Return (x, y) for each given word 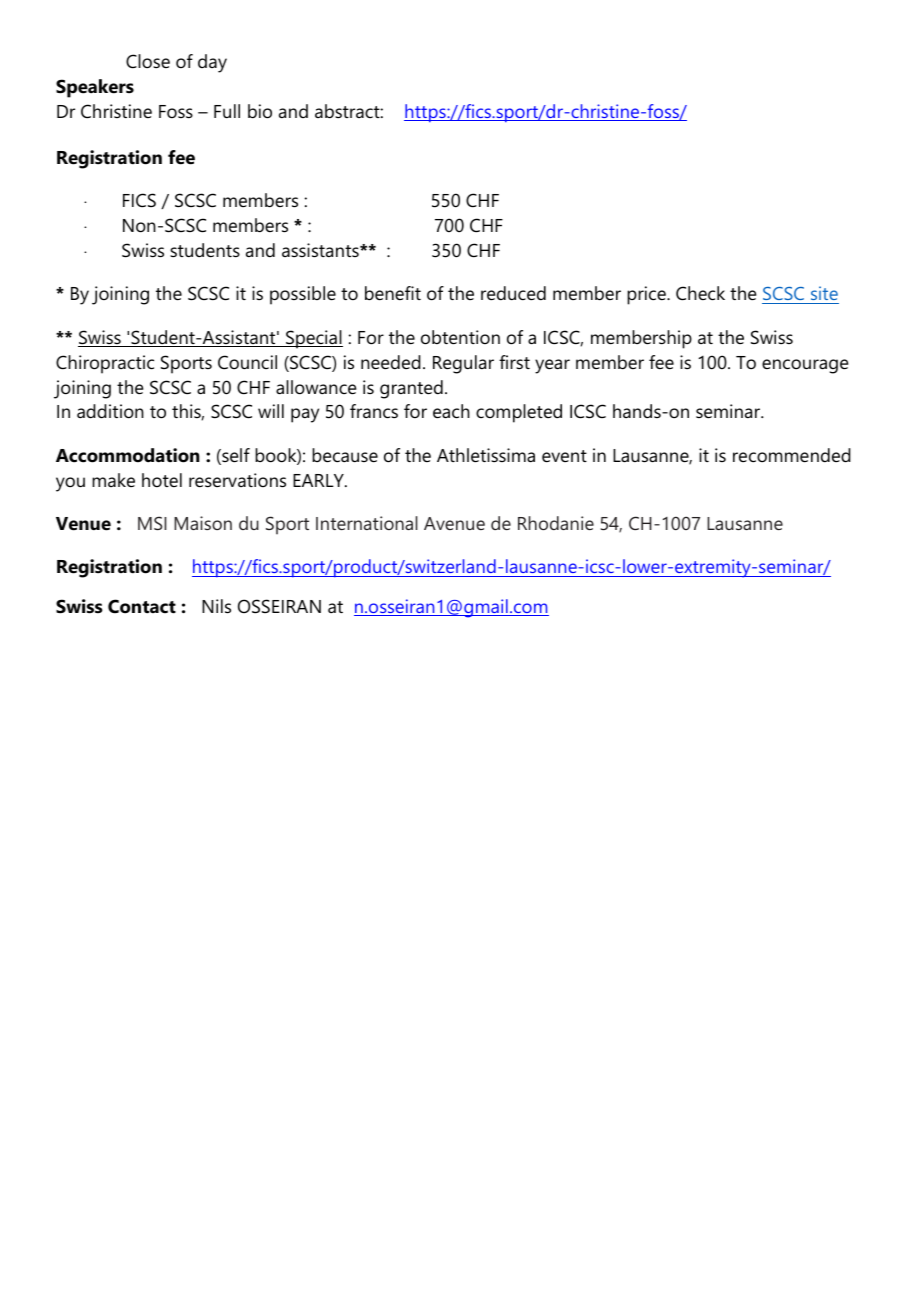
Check (700, 293)
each (451, 411)
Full (227, 111)
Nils (216, 606)
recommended (792, 455)
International (367, 523)
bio (260, 111)
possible (303, 295)
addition (110, 411)
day (212, 63)
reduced (513, 293)
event (564, 456)
